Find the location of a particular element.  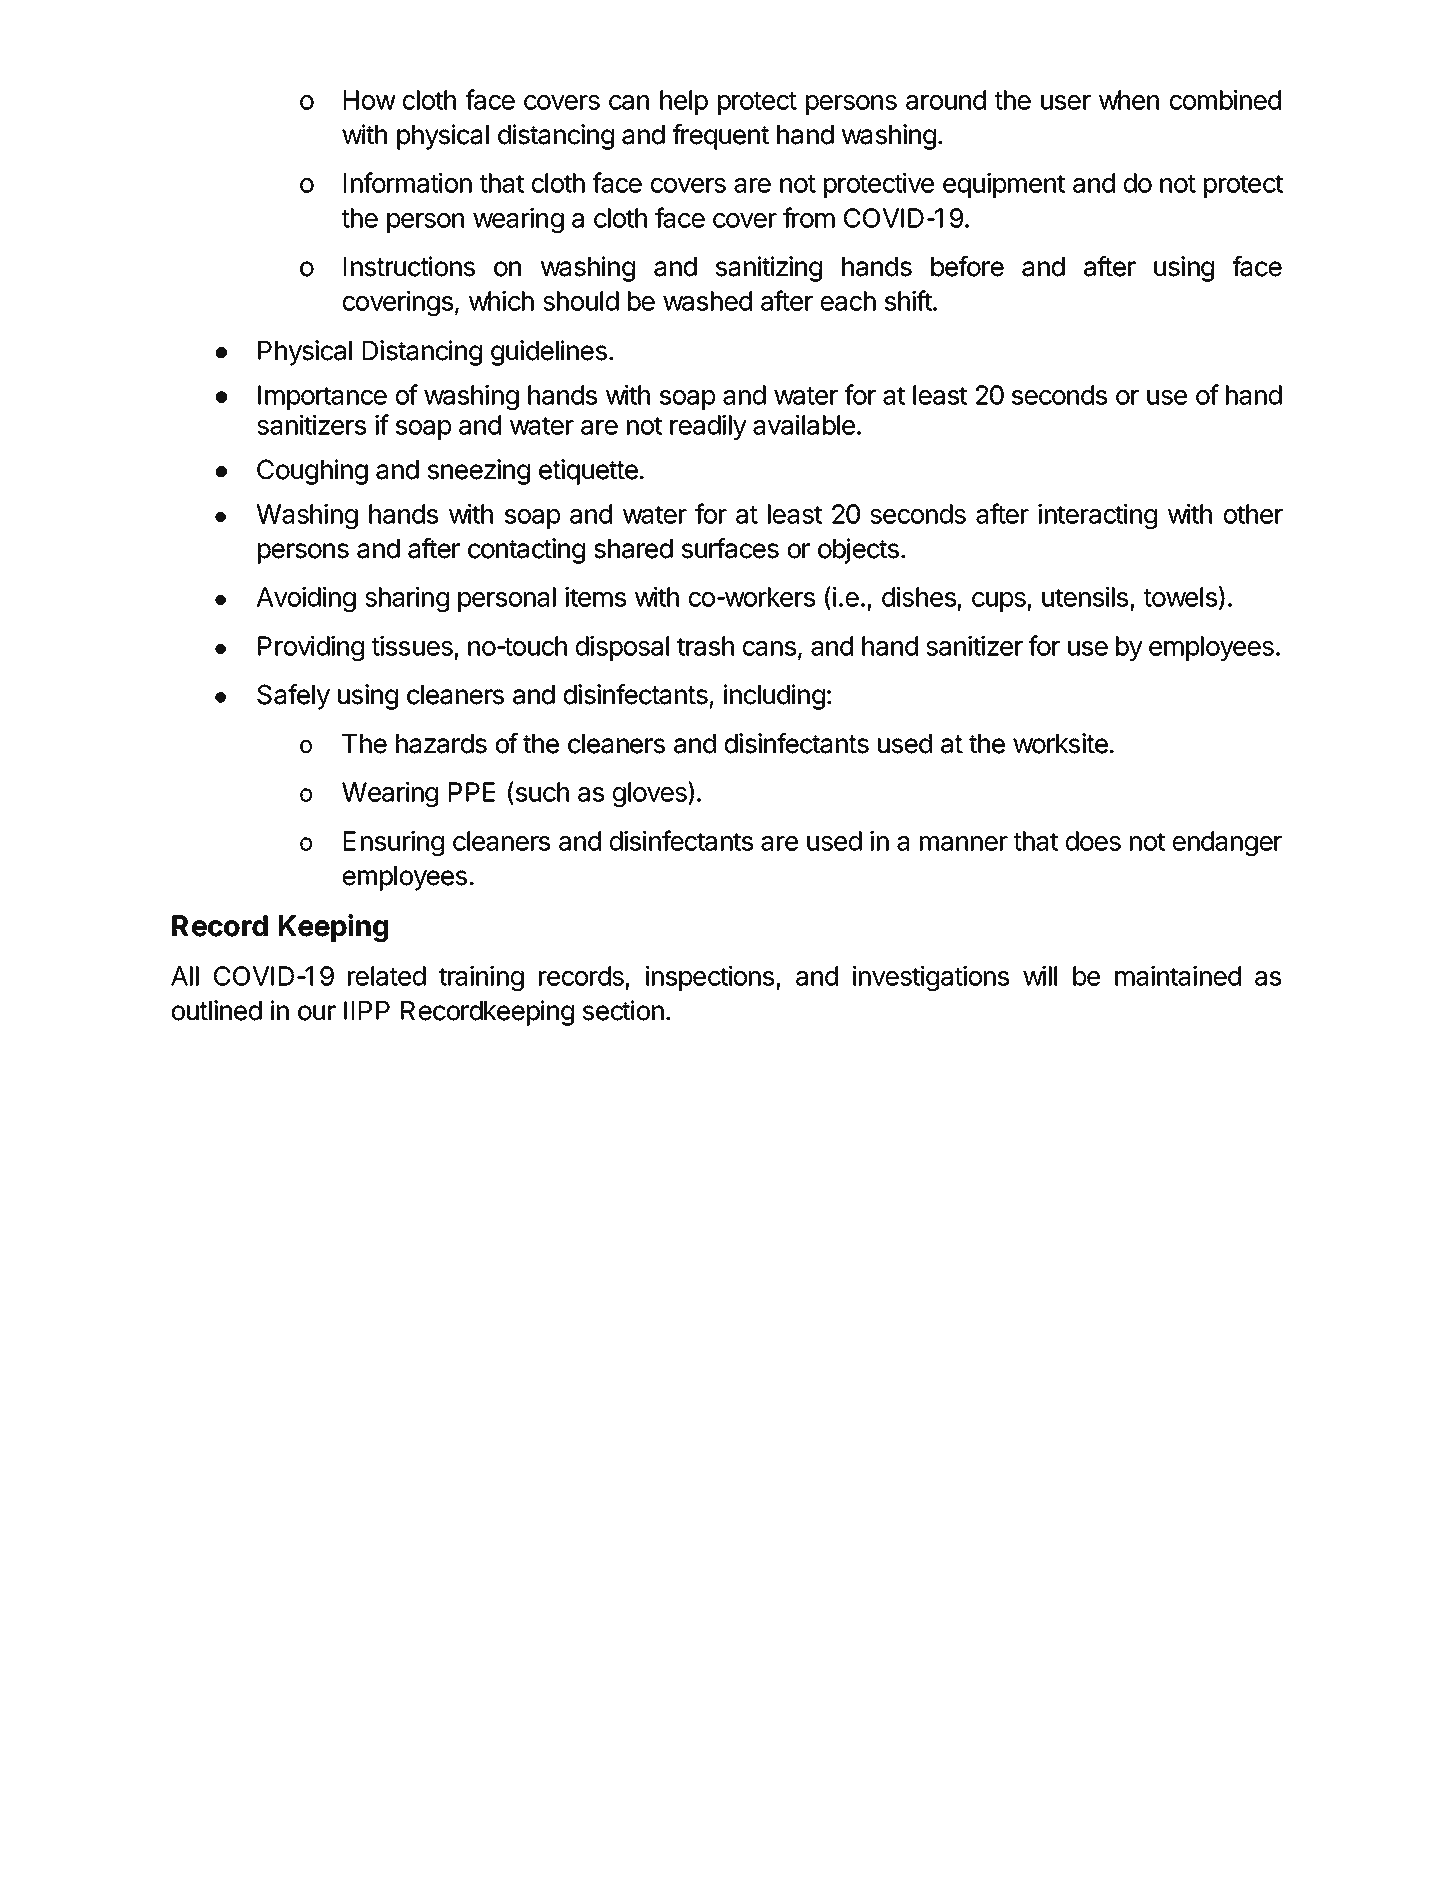

shared is located at coordinates (633, 549).
